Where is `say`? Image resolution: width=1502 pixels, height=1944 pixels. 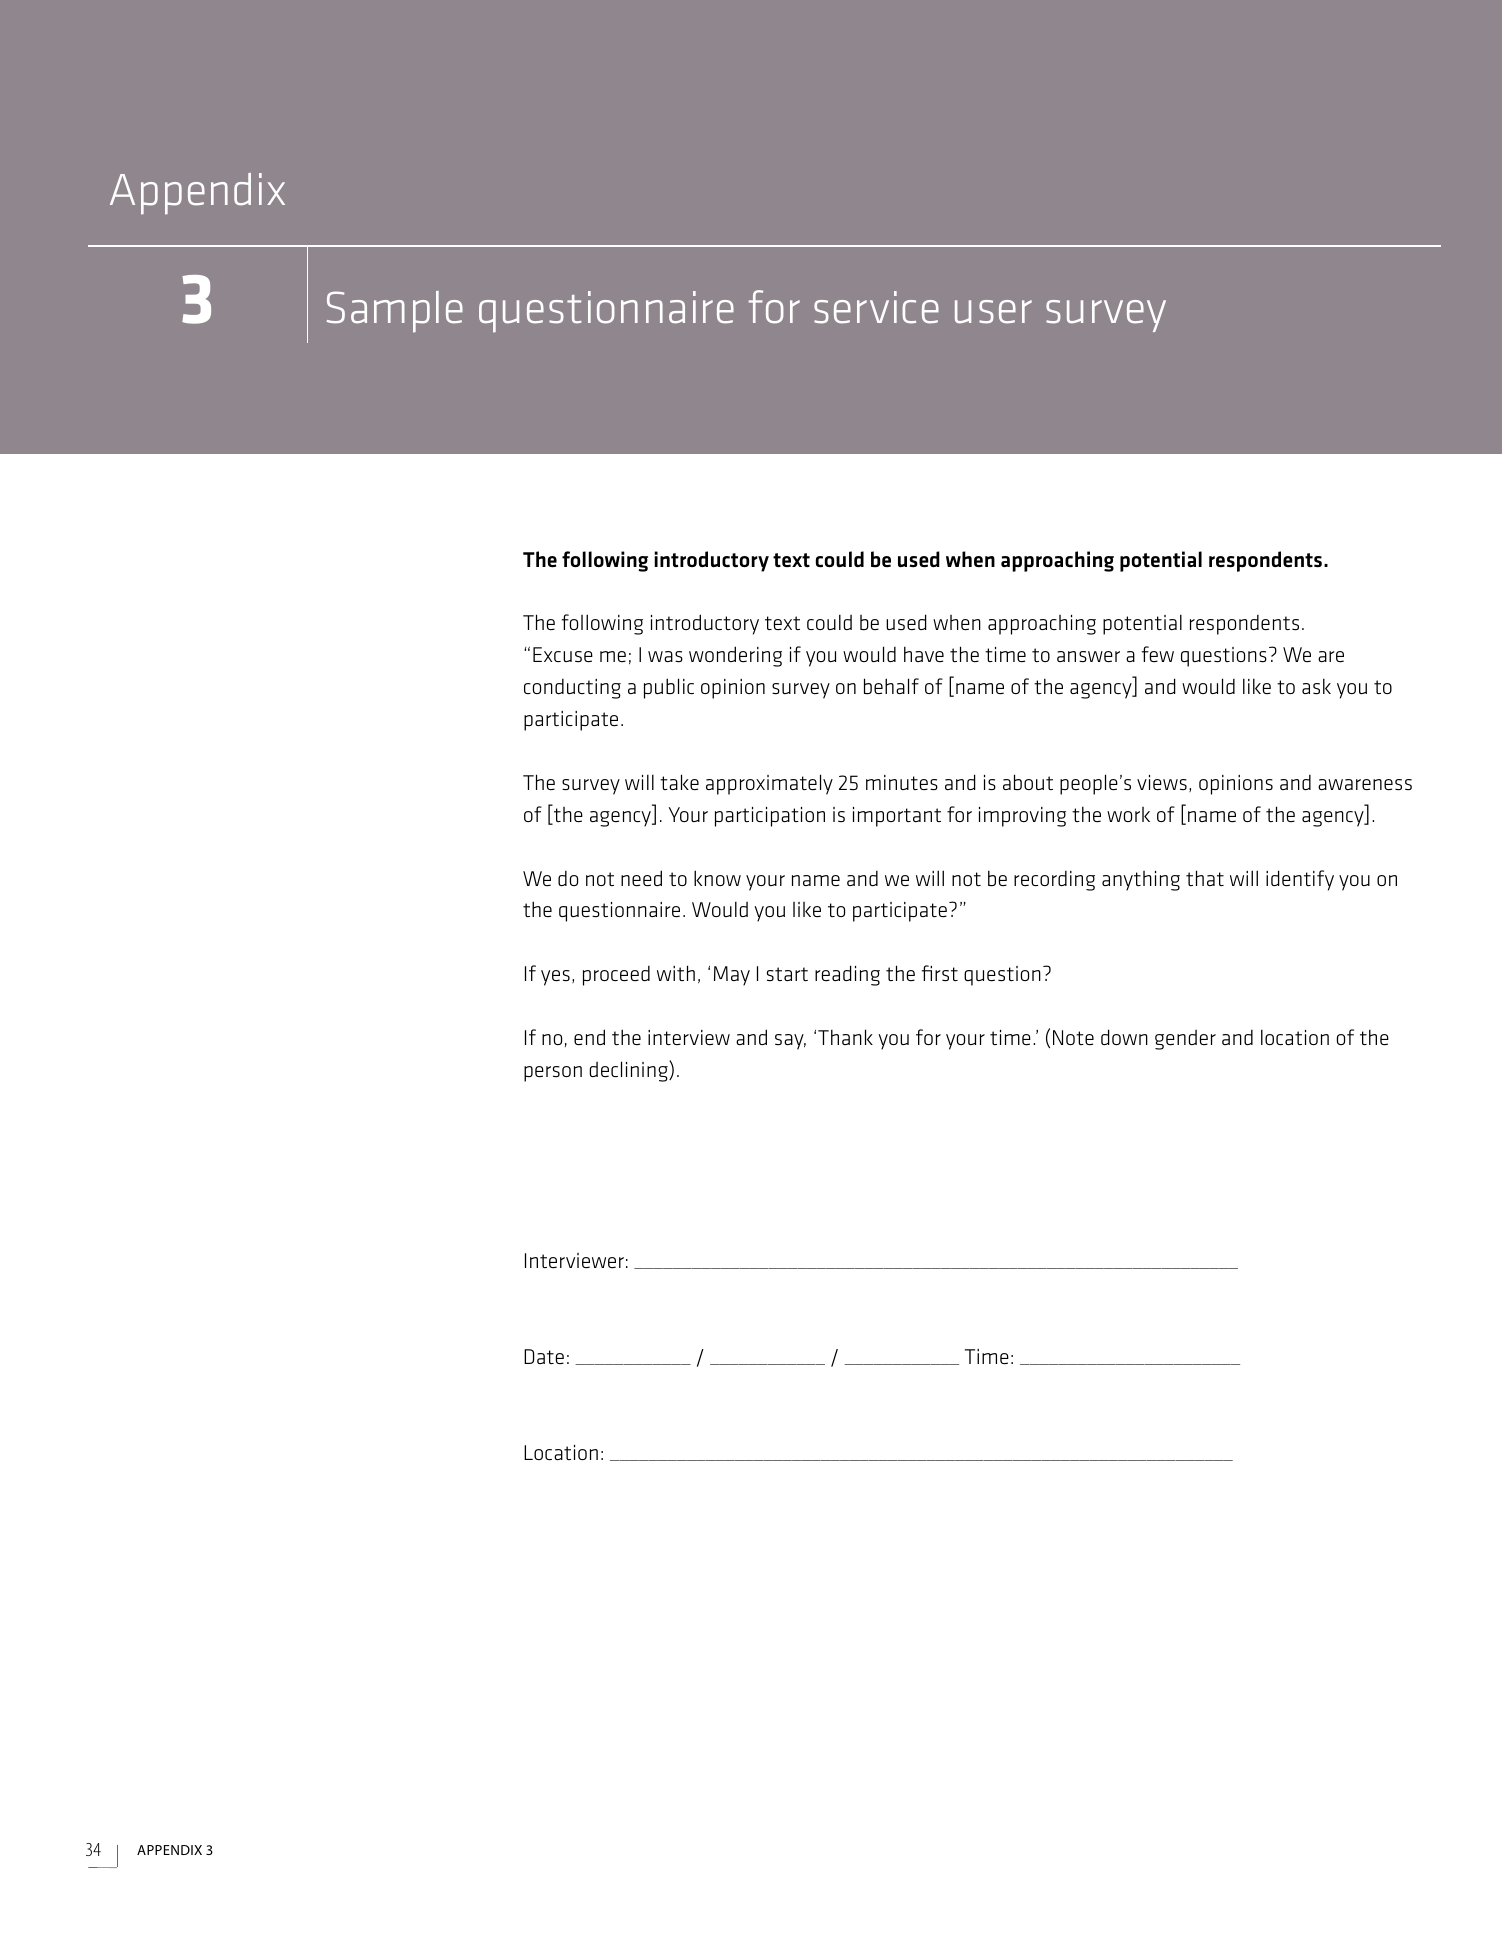
say is located at coordinates (790, 1042).
